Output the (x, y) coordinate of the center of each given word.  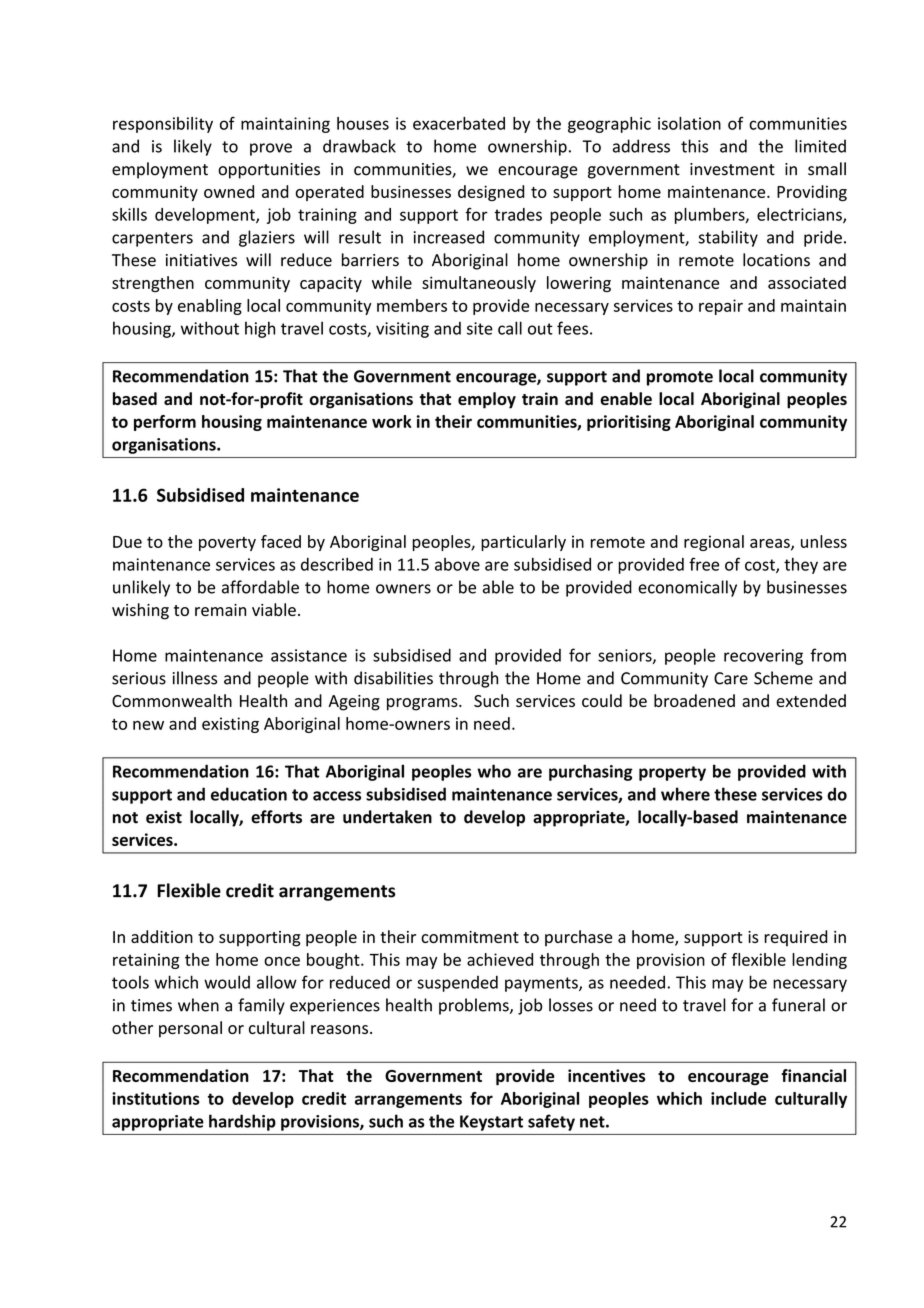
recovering (763, 657)
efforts (276, 817)
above (457, 564)
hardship (242, 1122)
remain (220, 610)
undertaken (387, 817)
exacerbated (459, 123)
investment (732, 169)
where (685, 794)
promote (680, 378)
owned (229, 191)
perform (165, 423)
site (480, 328)
